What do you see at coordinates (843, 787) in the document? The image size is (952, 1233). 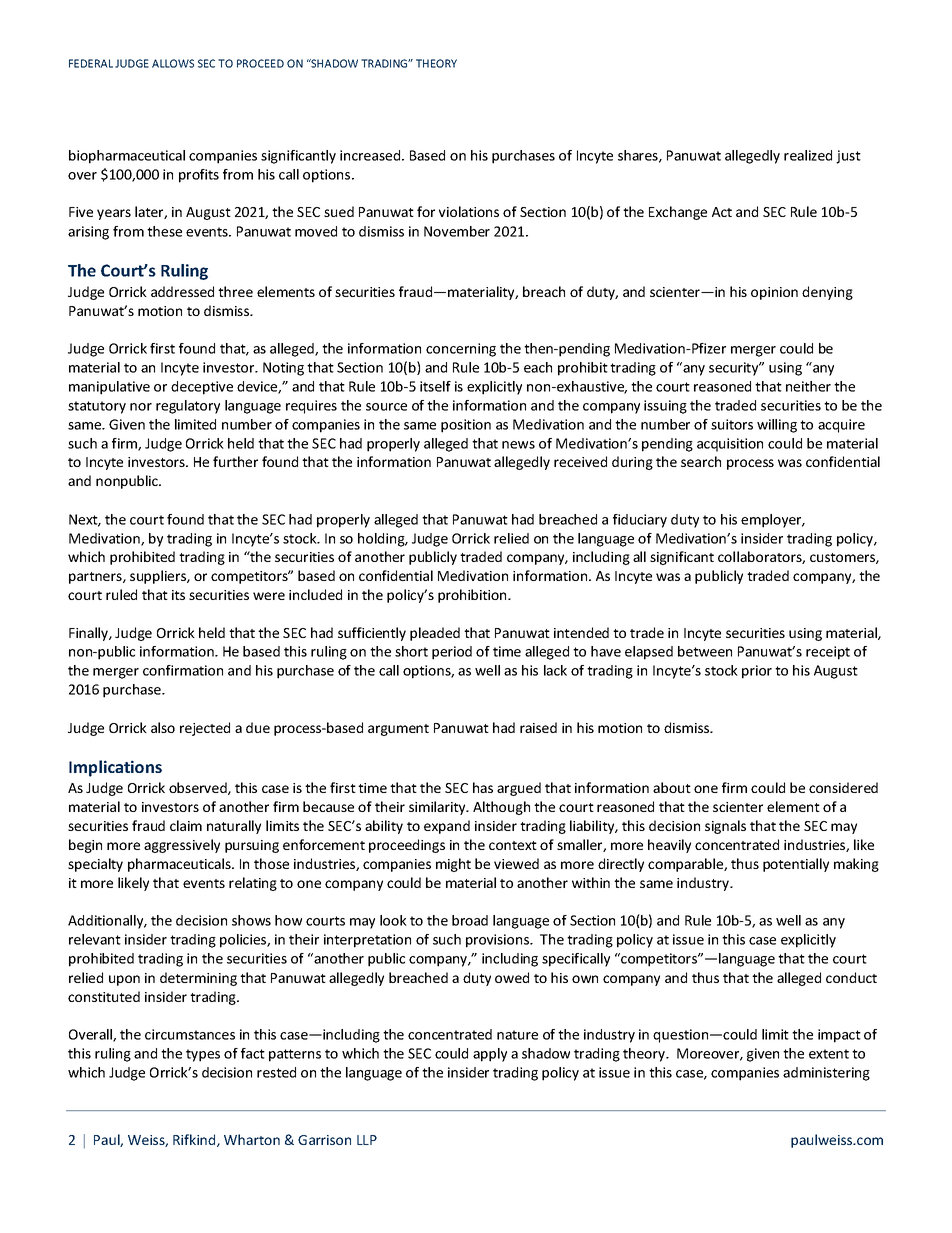 I see `considered` at bounding box center [843, 787].
